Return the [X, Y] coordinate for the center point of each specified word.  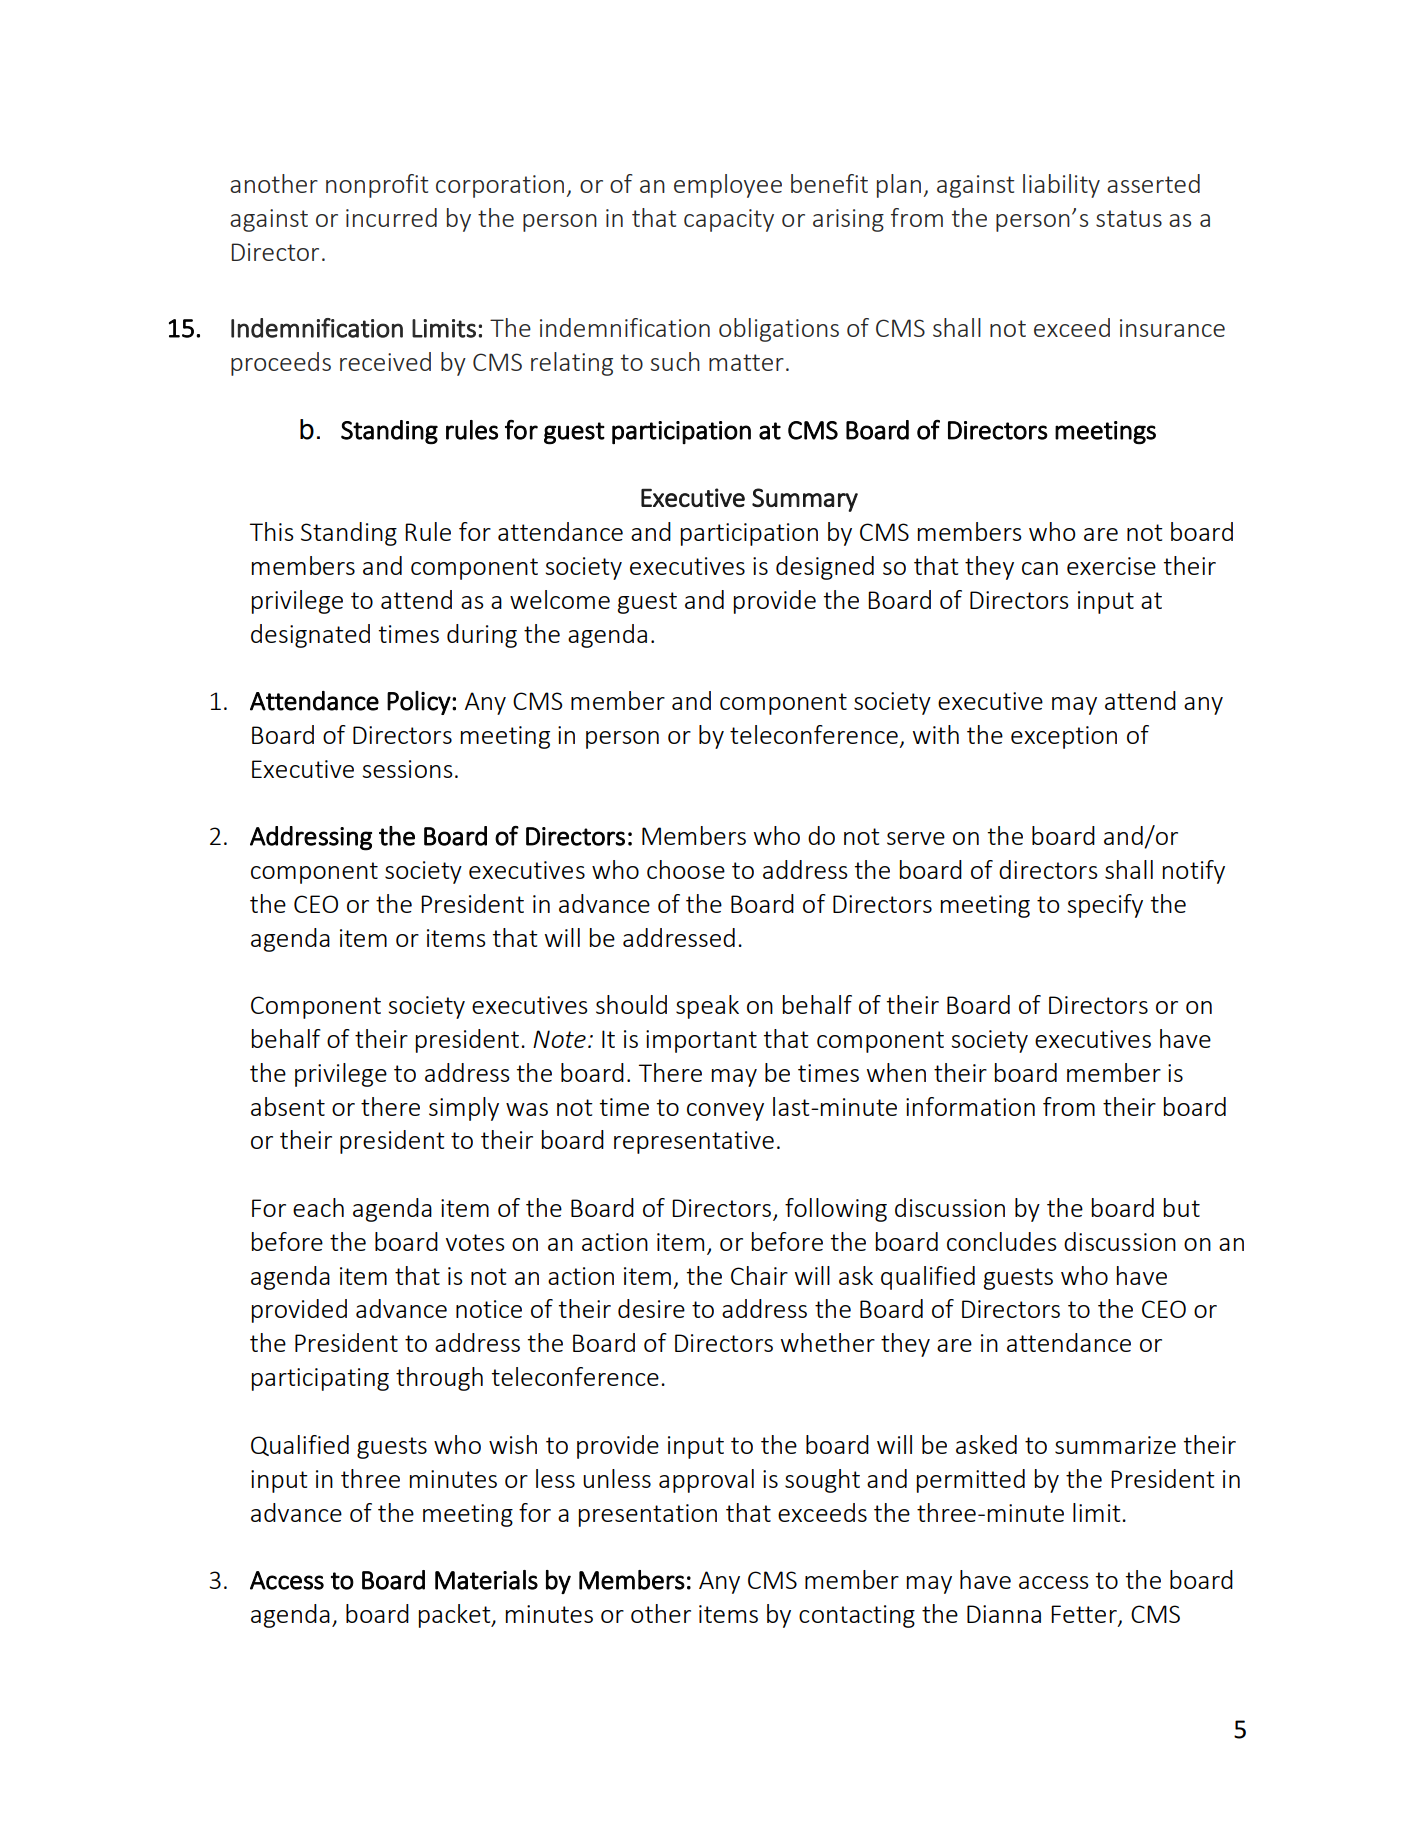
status [1129, 218]
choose [686, 869]
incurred [391, 217]
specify [1105, 906]
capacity [729, 220]
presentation [648, 1515]
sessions [407, 769]
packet [456, 1616]
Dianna [1004, 1614]
